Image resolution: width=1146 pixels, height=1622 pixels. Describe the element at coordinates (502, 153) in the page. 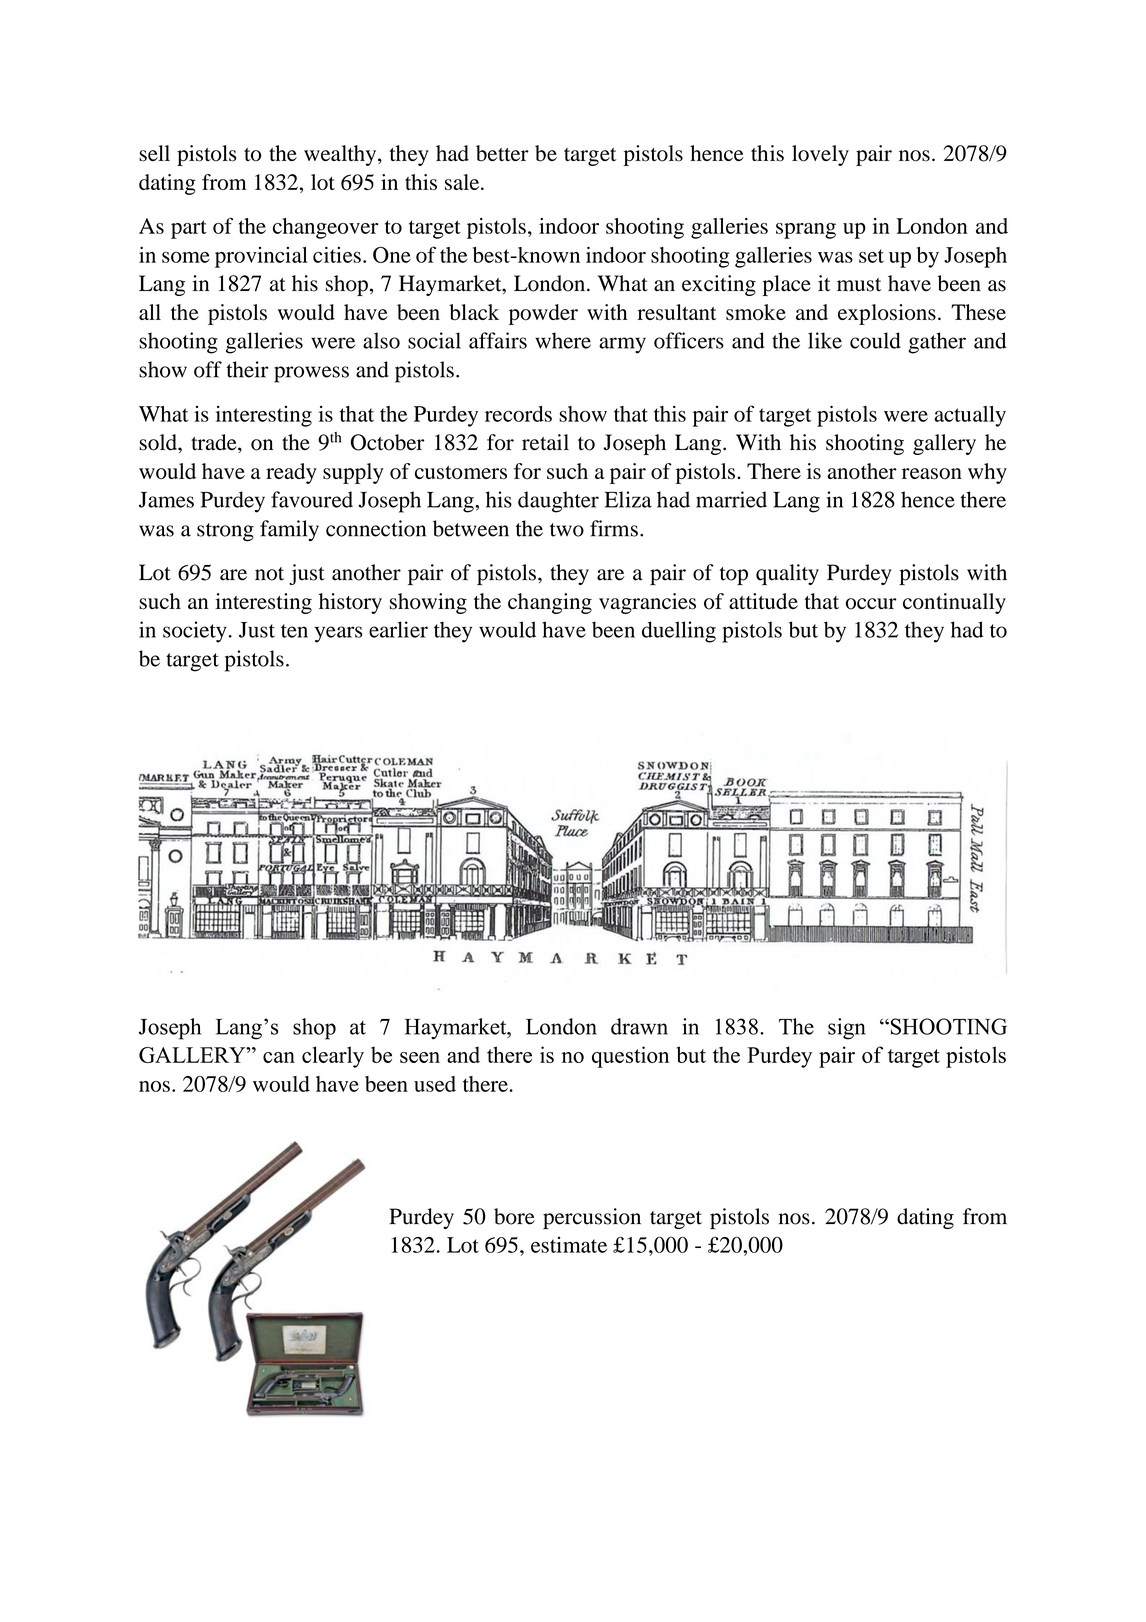

I see `better` at that location.
